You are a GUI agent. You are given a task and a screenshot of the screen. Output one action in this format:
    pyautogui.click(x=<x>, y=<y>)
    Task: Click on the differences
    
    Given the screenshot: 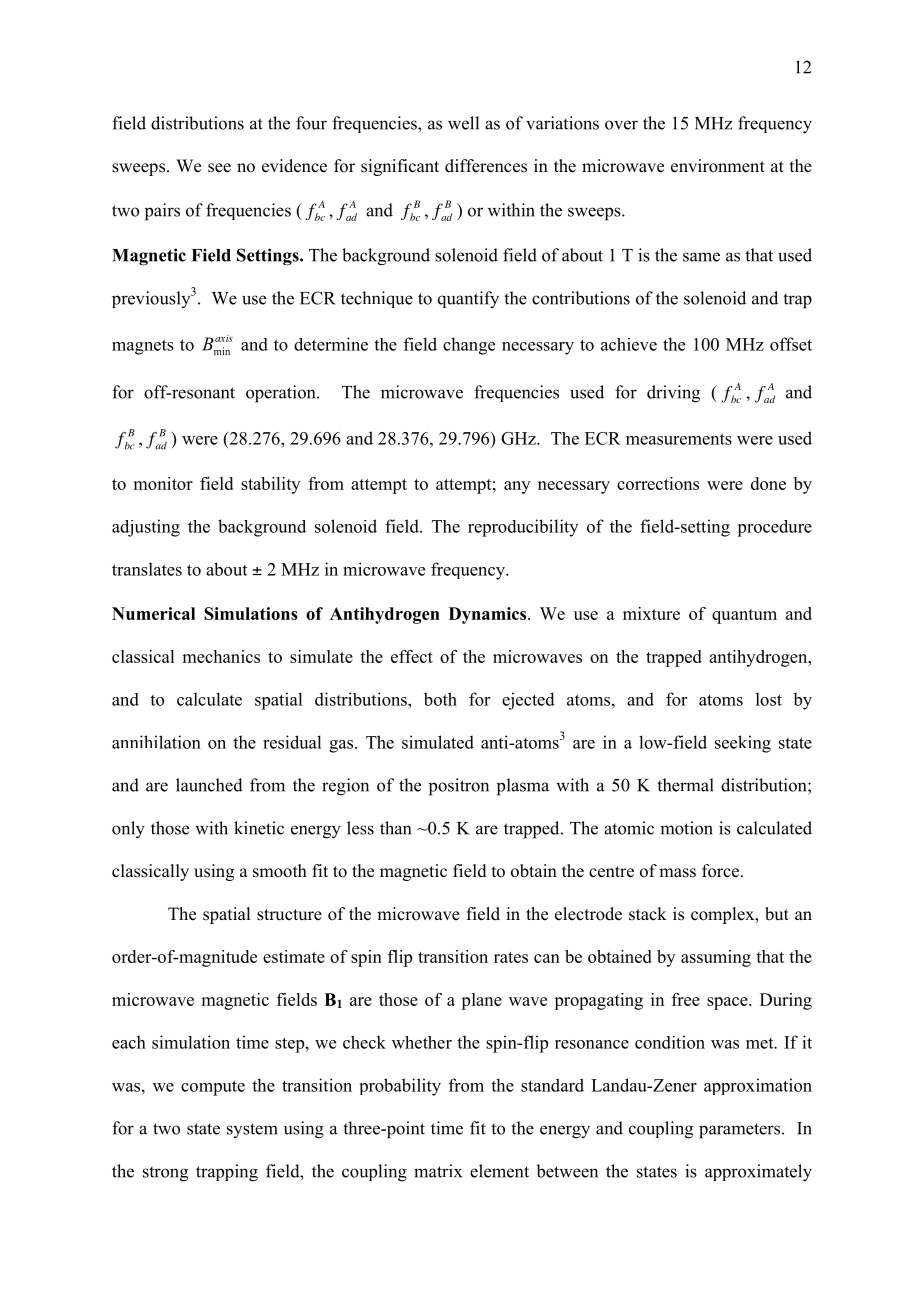 What is the action you would take?
    pyautogui.click(x=486, y=166)
